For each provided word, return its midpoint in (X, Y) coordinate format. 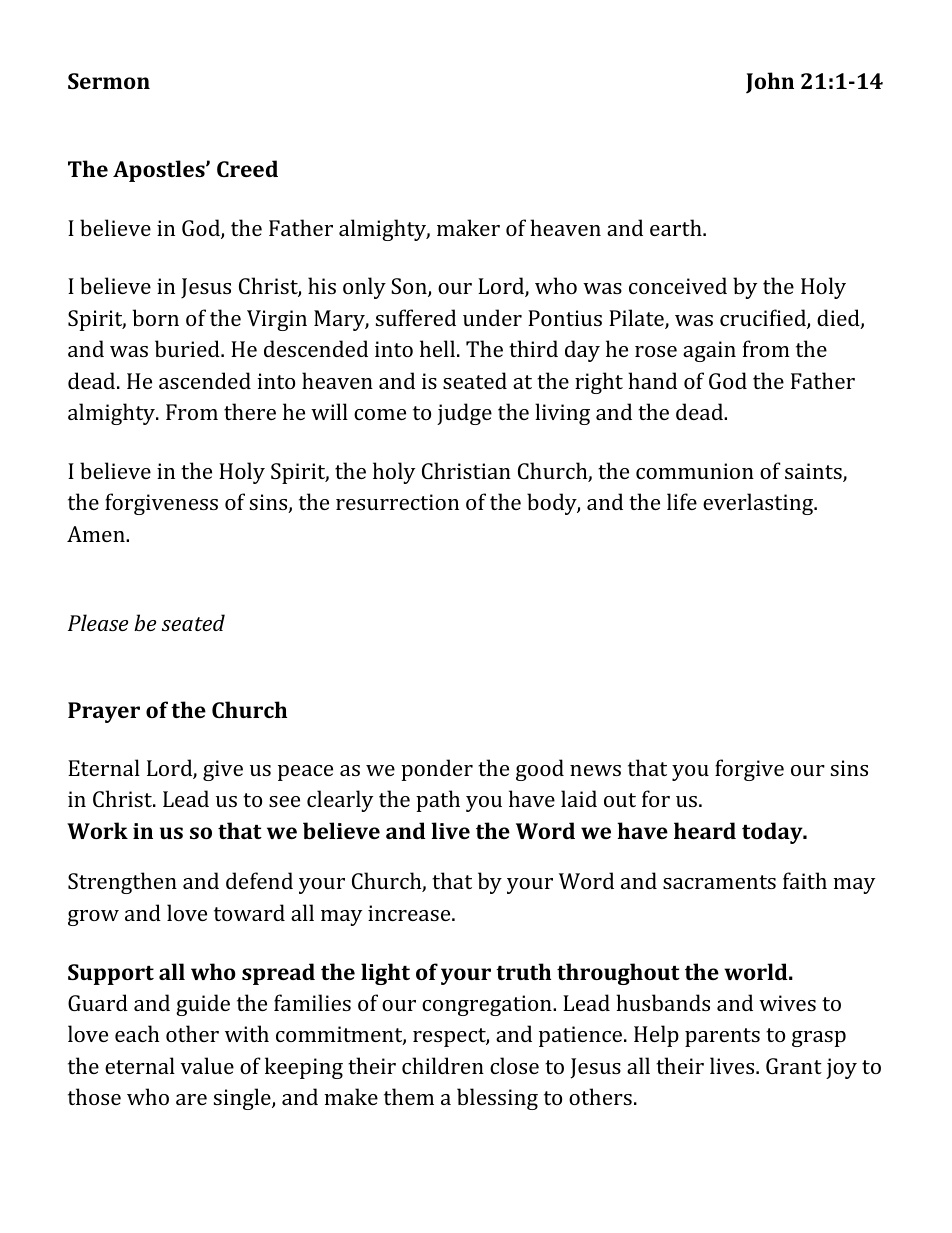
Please (98, 622)
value (207, 1065)
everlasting (759, 504)
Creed (247, 168)
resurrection (397, 502)
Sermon (109, 81)
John (770, 82)
